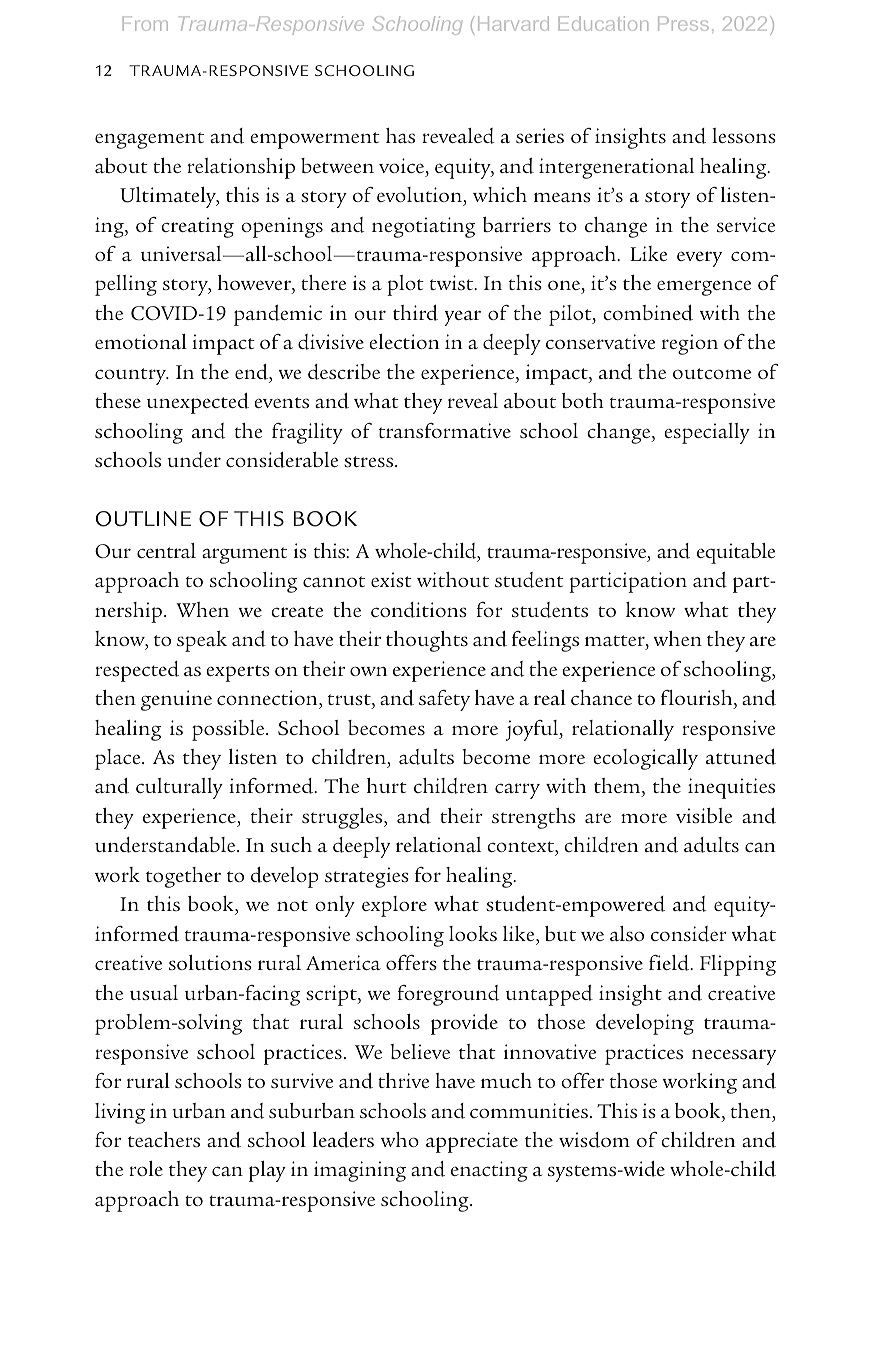 The width and height of the document is (896, 1351). Describe the element at coordinates (513, 23) in the document. I see `Harvard` at that location.
